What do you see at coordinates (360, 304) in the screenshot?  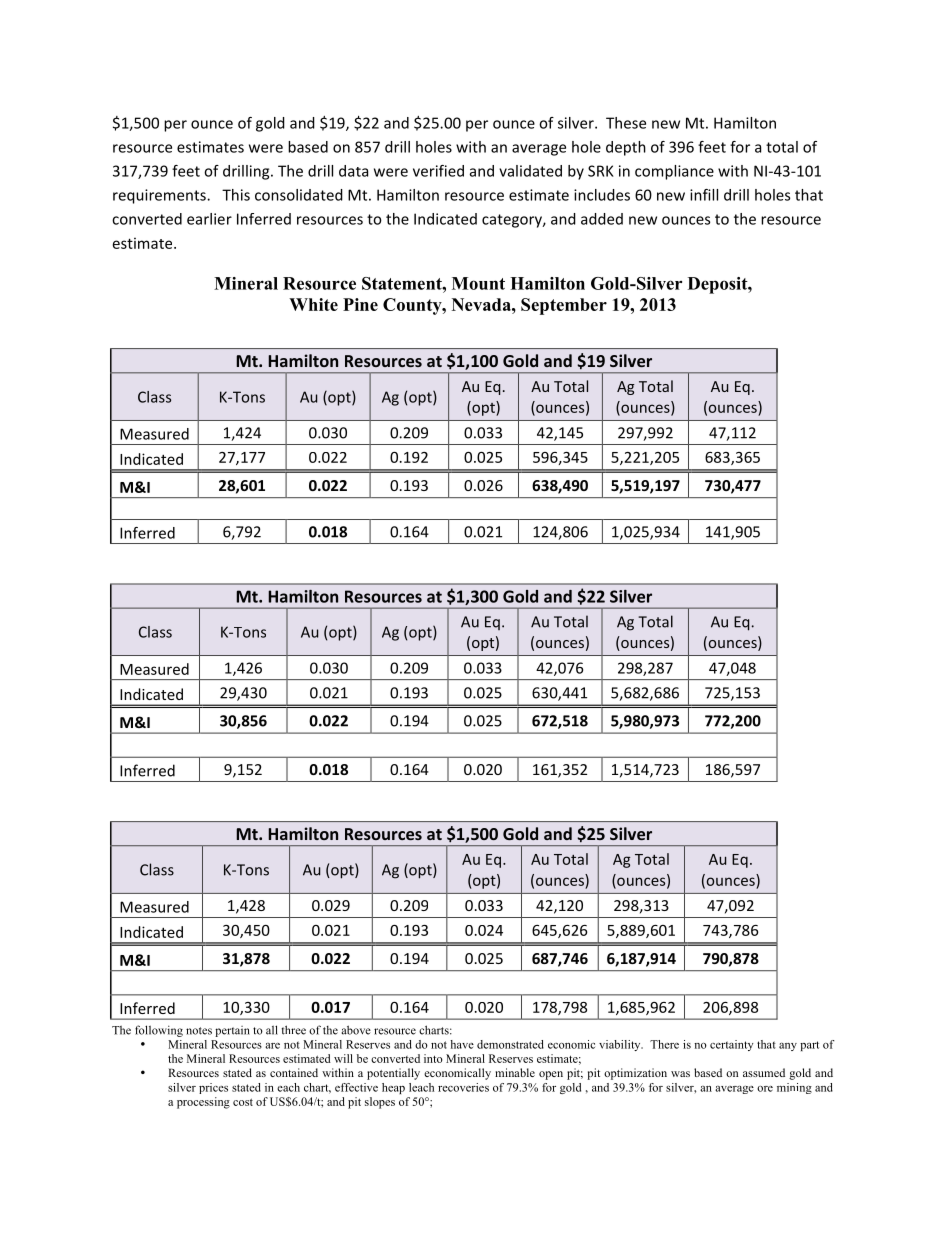 I see `Pine` at bounding box center [360, 304].
